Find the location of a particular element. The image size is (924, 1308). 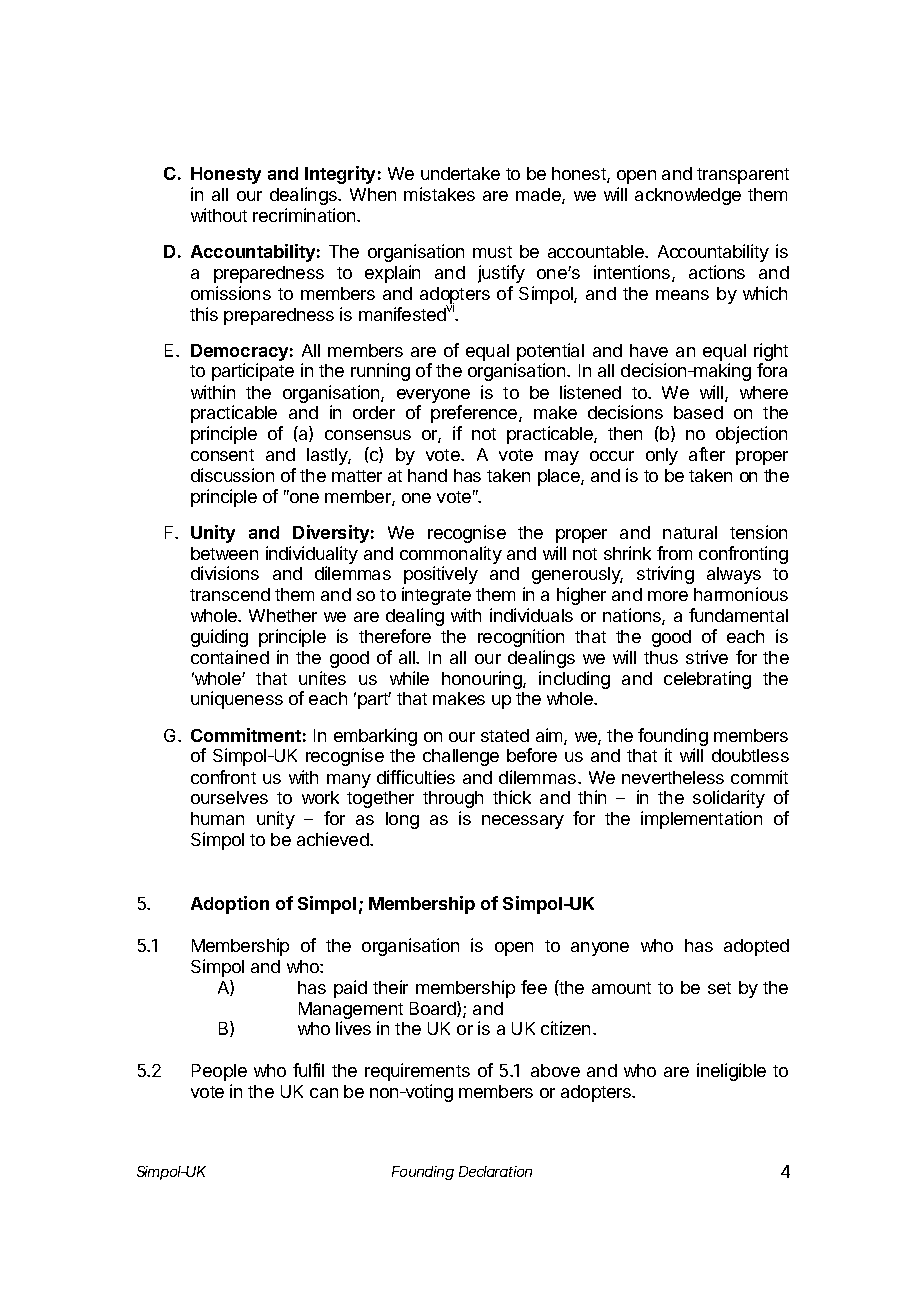

adopted is located at coordinates (756, 947).
